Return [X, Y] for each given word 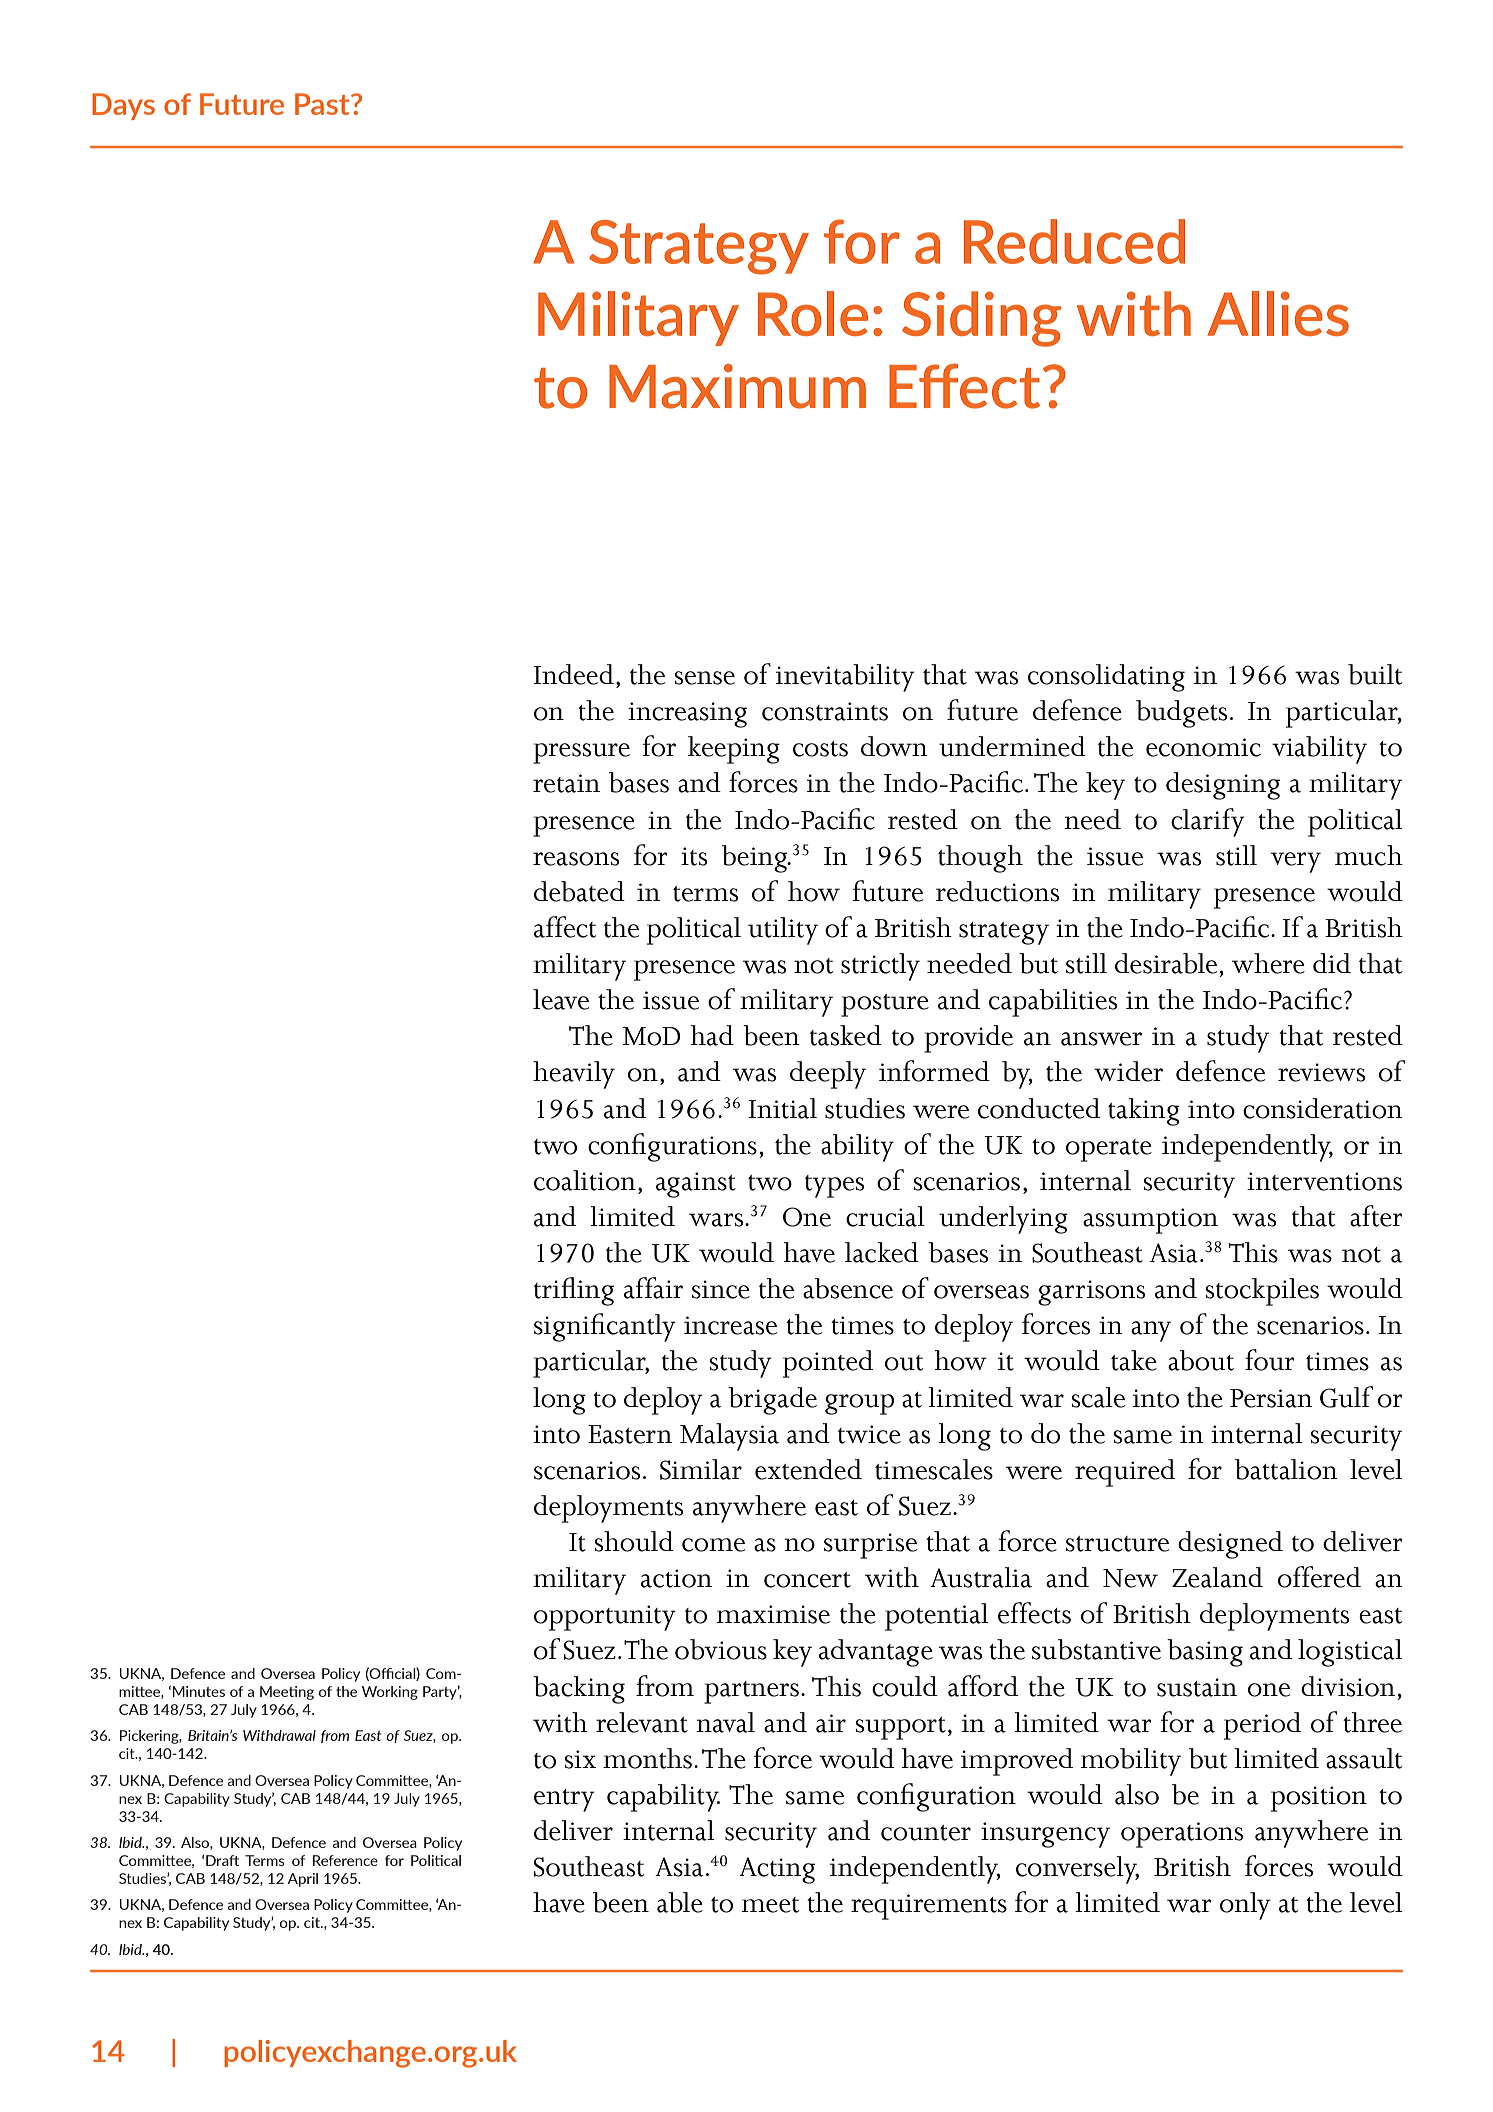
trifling [574, 1291]
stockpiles [1262, 1292]
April [303, 1880]
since [721, 1289]
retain [566, 783]
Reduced [1074, 241]
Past [323, 104]
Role [813, 313]
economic [1203, 747]
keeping [734, 750]
